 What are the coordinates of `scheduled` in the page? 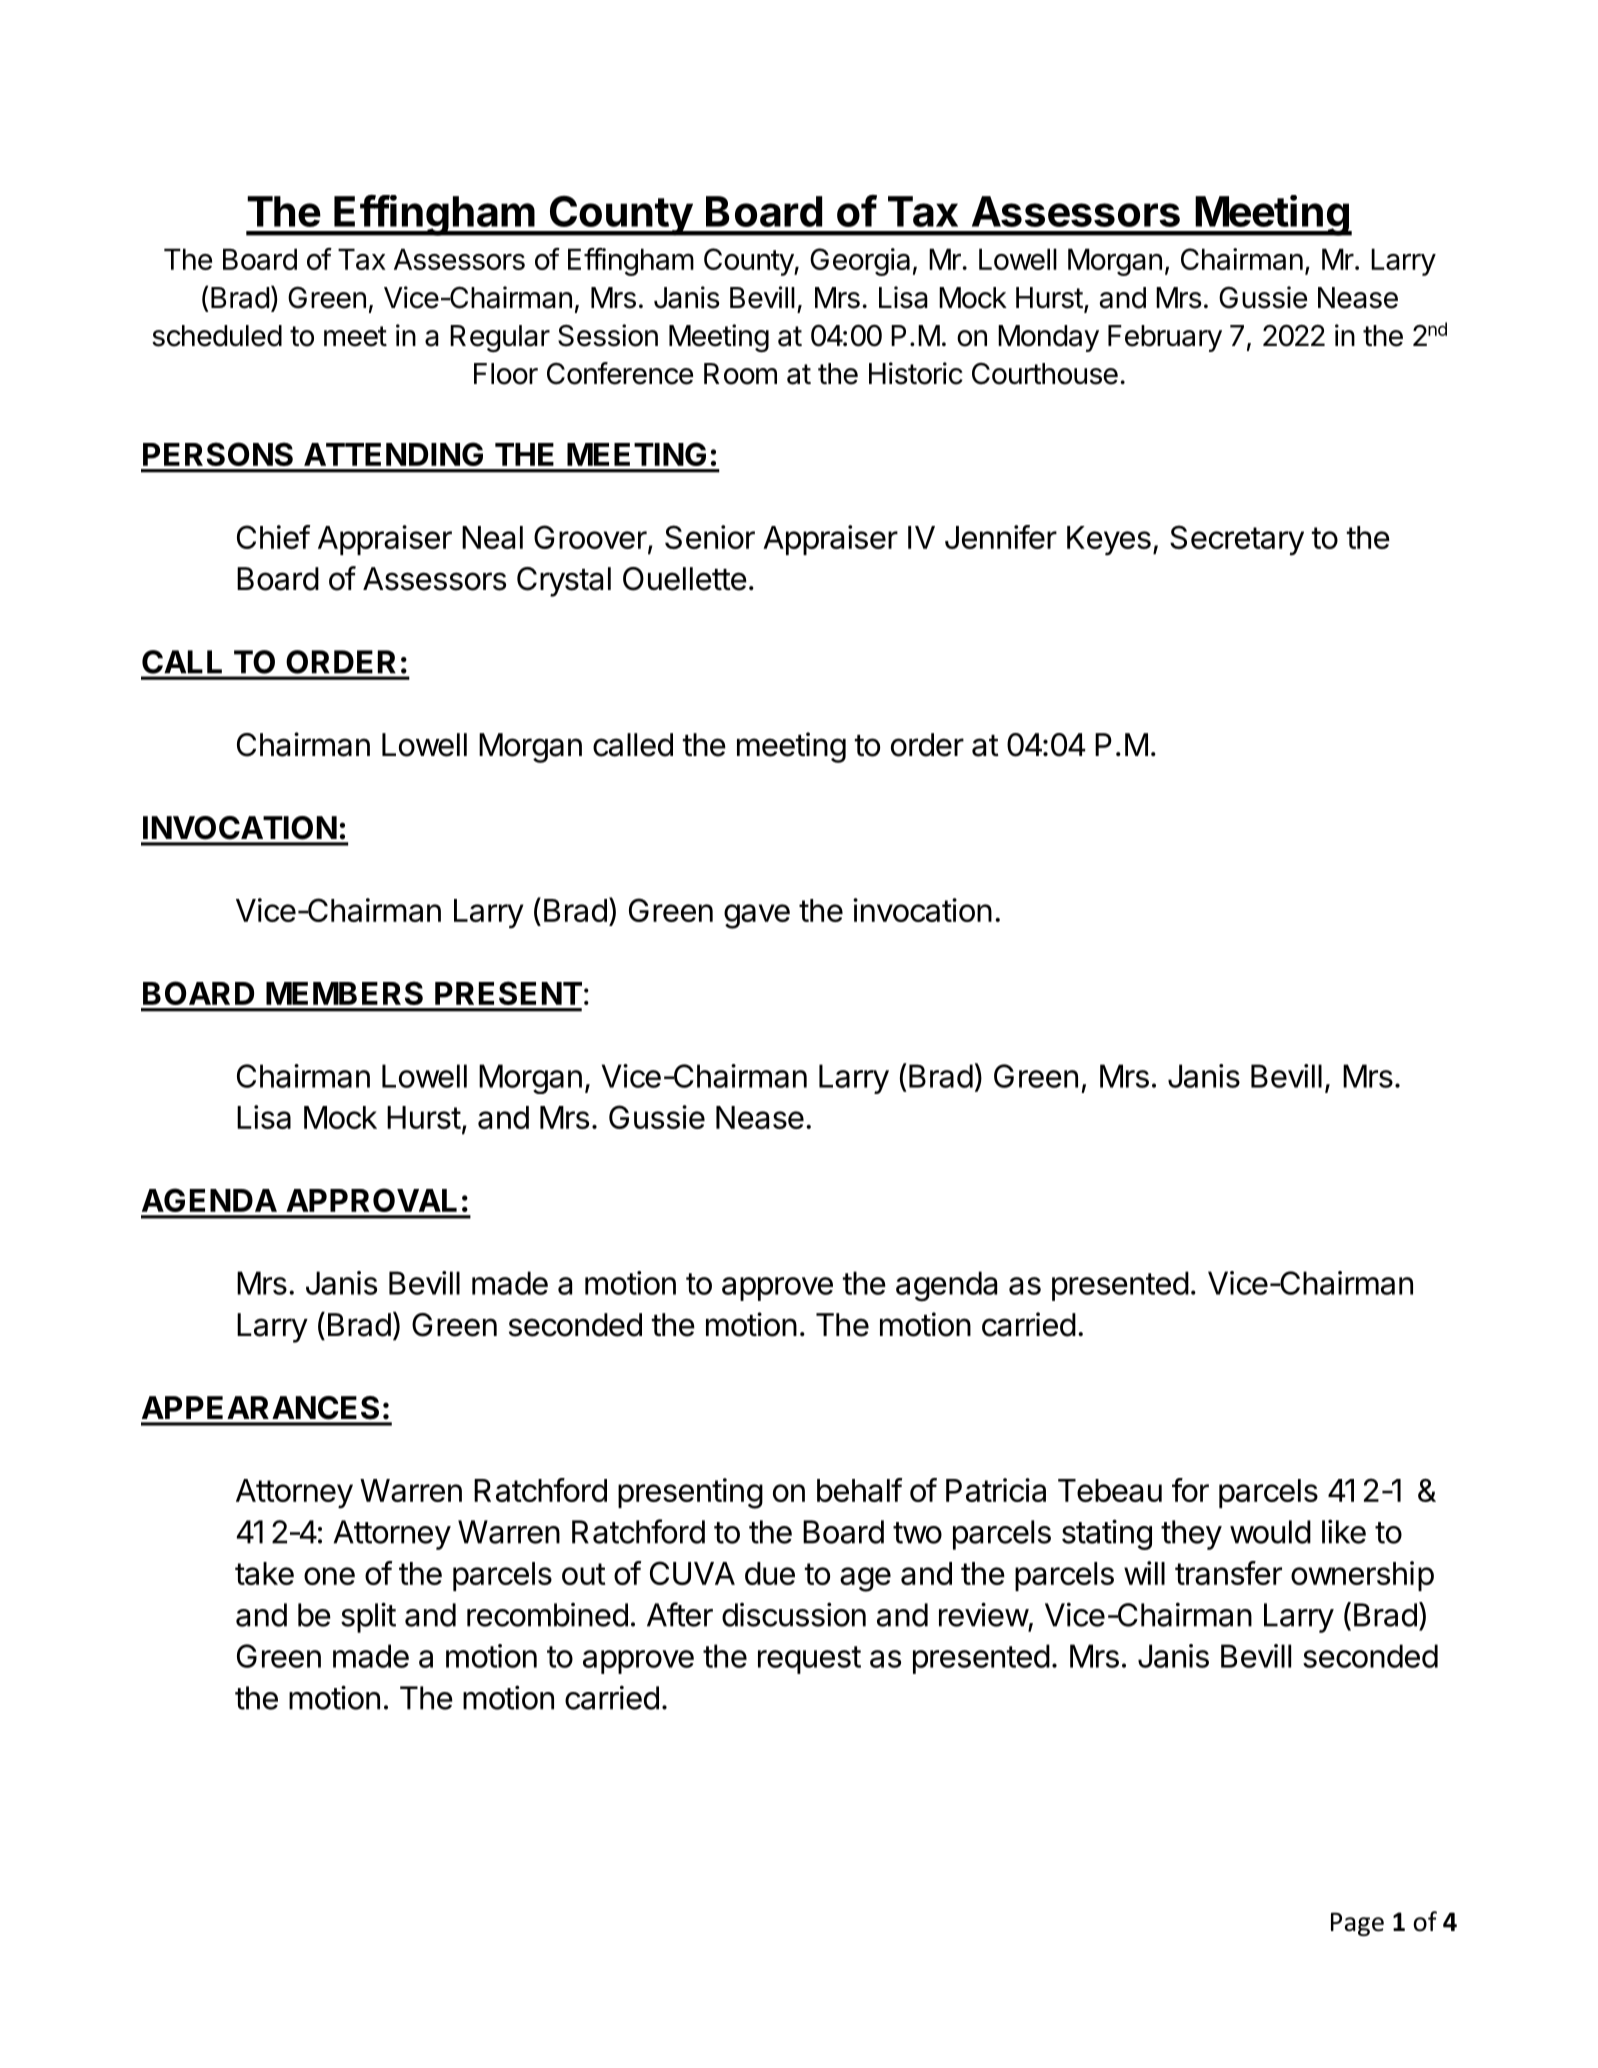 It's located at (217, 336).
